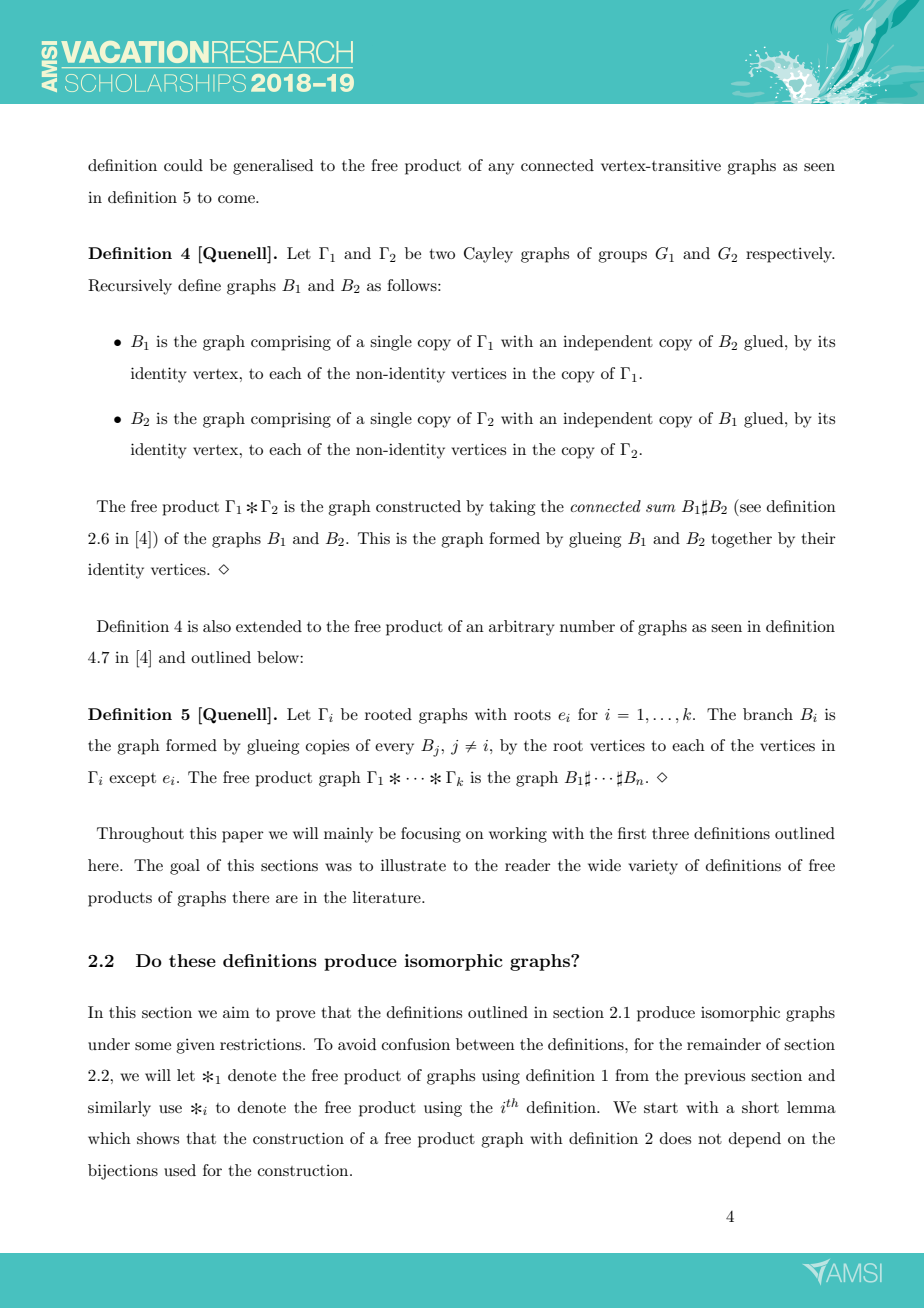 This screenshot has height=1308, width=924. What do you see at coordinates (418, 506) in the screenshot?
I see `constructed` at bounding box center [418, 506].
